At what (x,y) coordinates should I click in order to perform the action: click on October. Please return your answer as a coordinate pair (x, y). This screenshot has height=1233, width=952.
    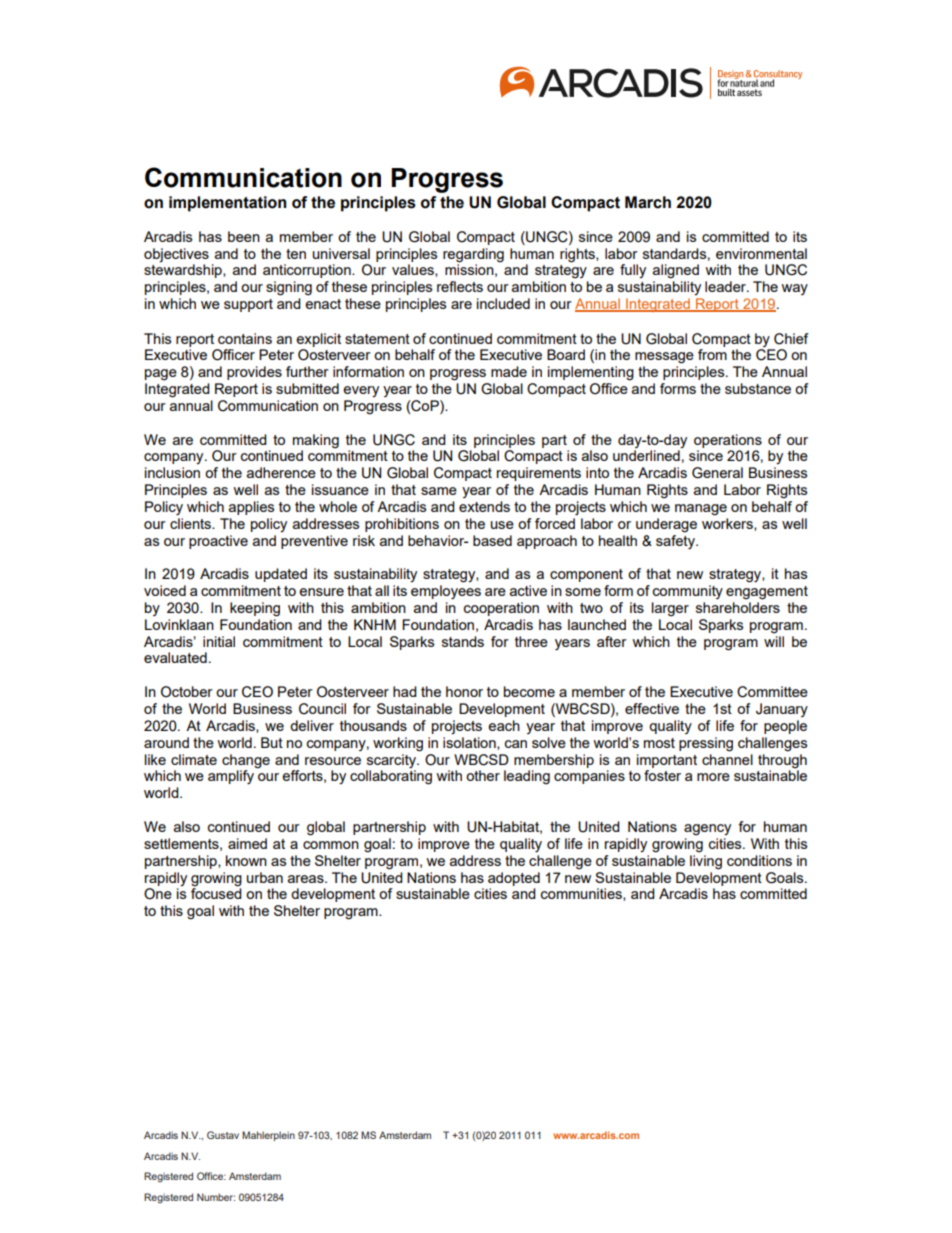
    Looking at the image, I should click on (187, 692).
